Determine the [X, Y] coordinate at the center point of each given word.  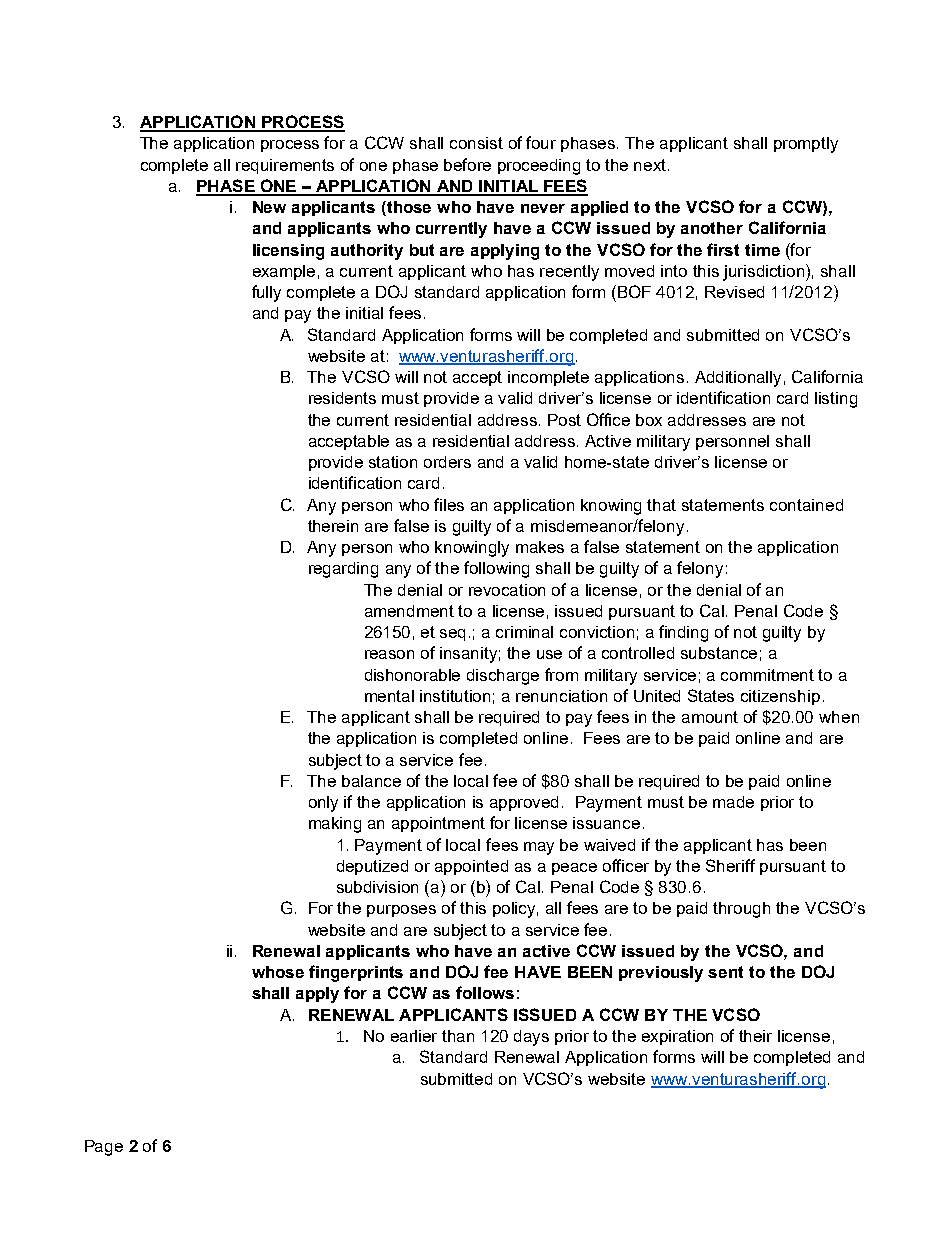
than [458, 1036]
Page [104, 1148]
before [467, 164]
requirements [285, 166]
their [755, 1036]
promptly [806, 145]
